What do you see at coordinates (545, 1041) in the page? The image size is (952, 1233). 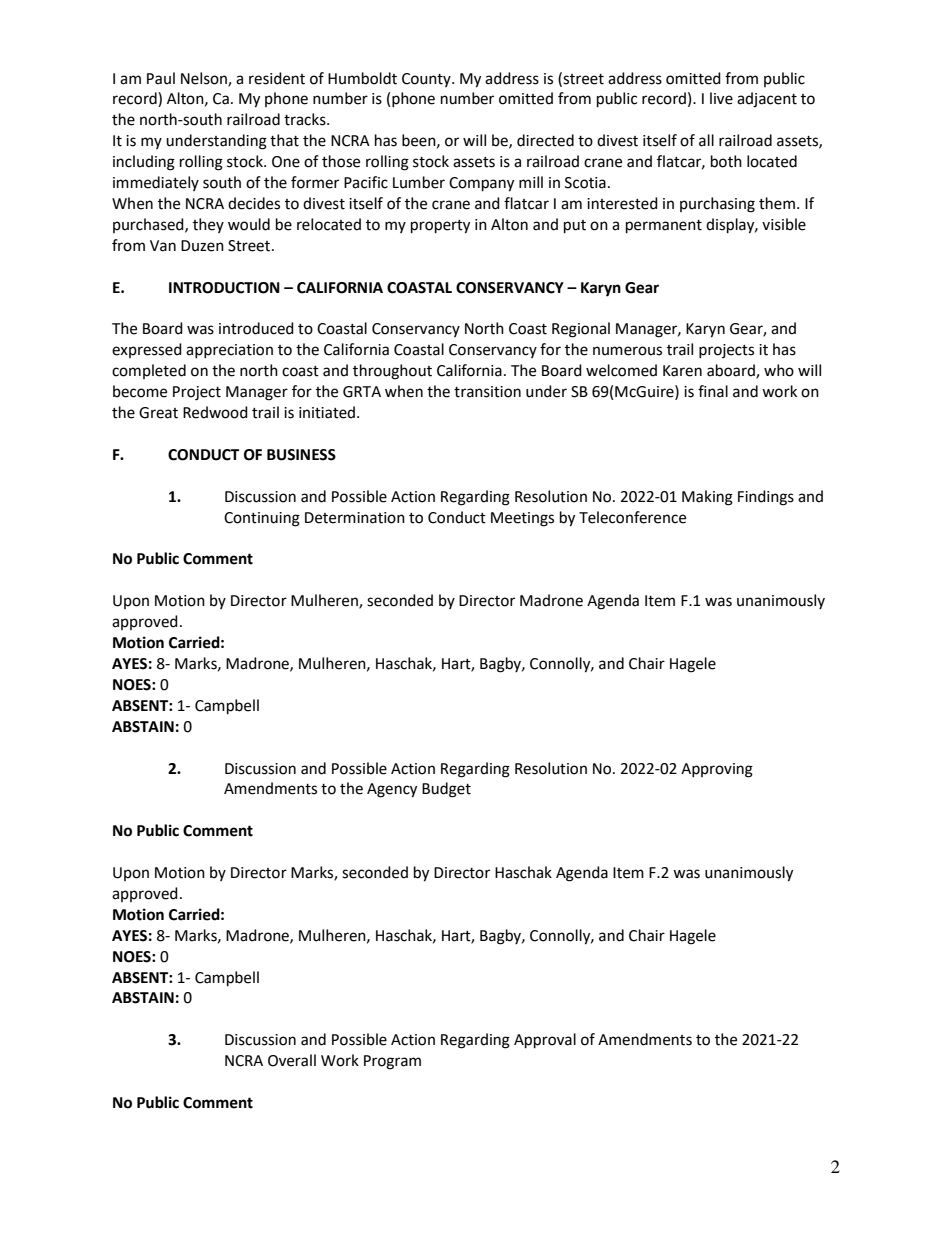 I see `Approval` at bounding box center [545, 1041].
